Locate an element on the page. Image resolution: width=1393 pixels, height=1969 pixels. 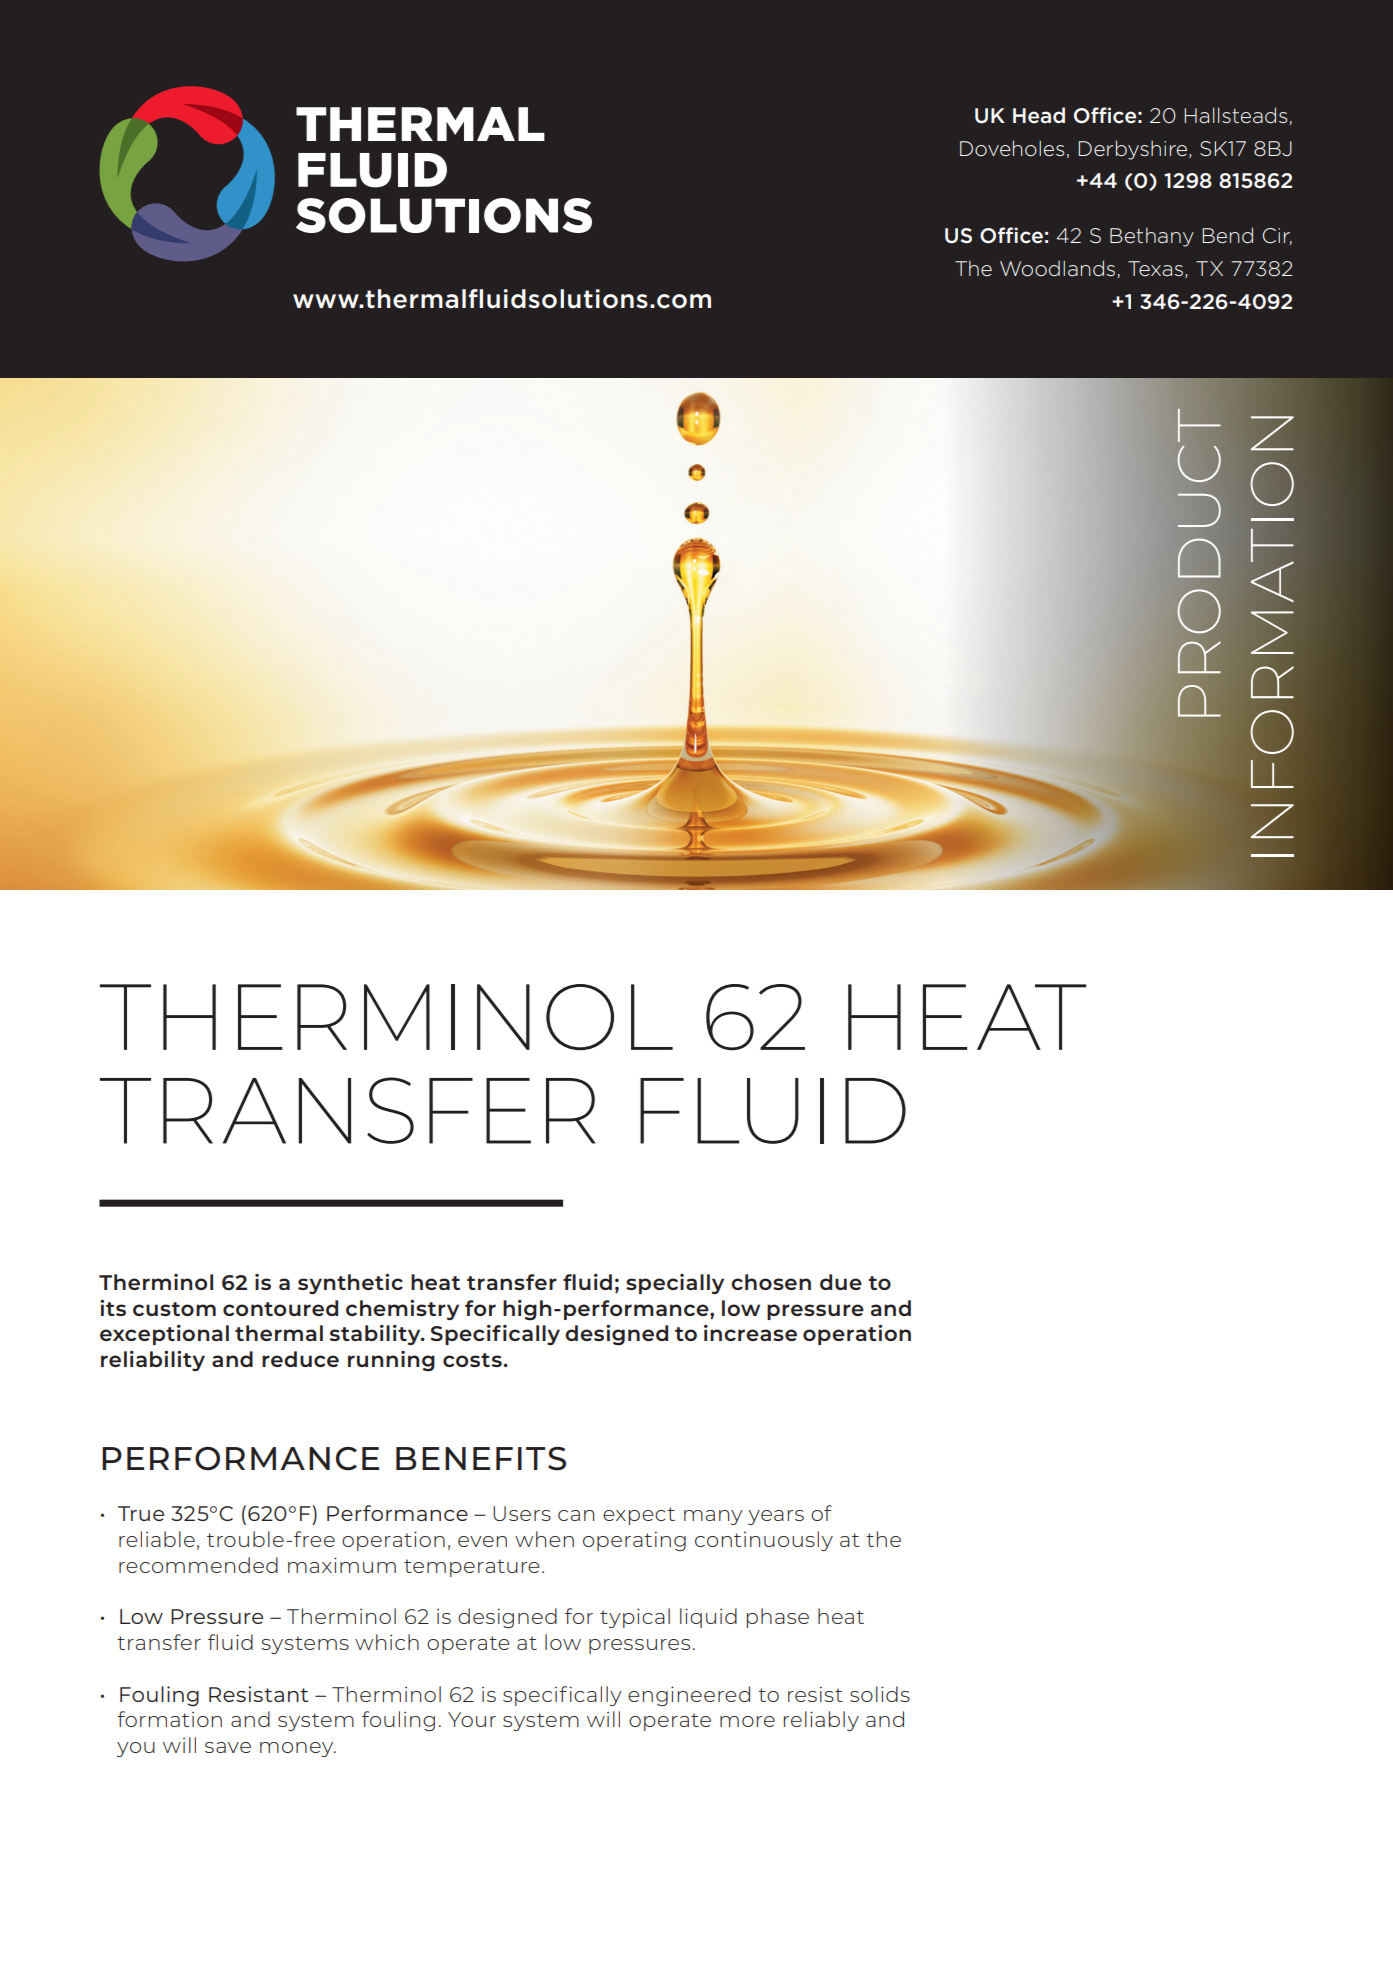
increase is located at coordinates (750, 1333).
